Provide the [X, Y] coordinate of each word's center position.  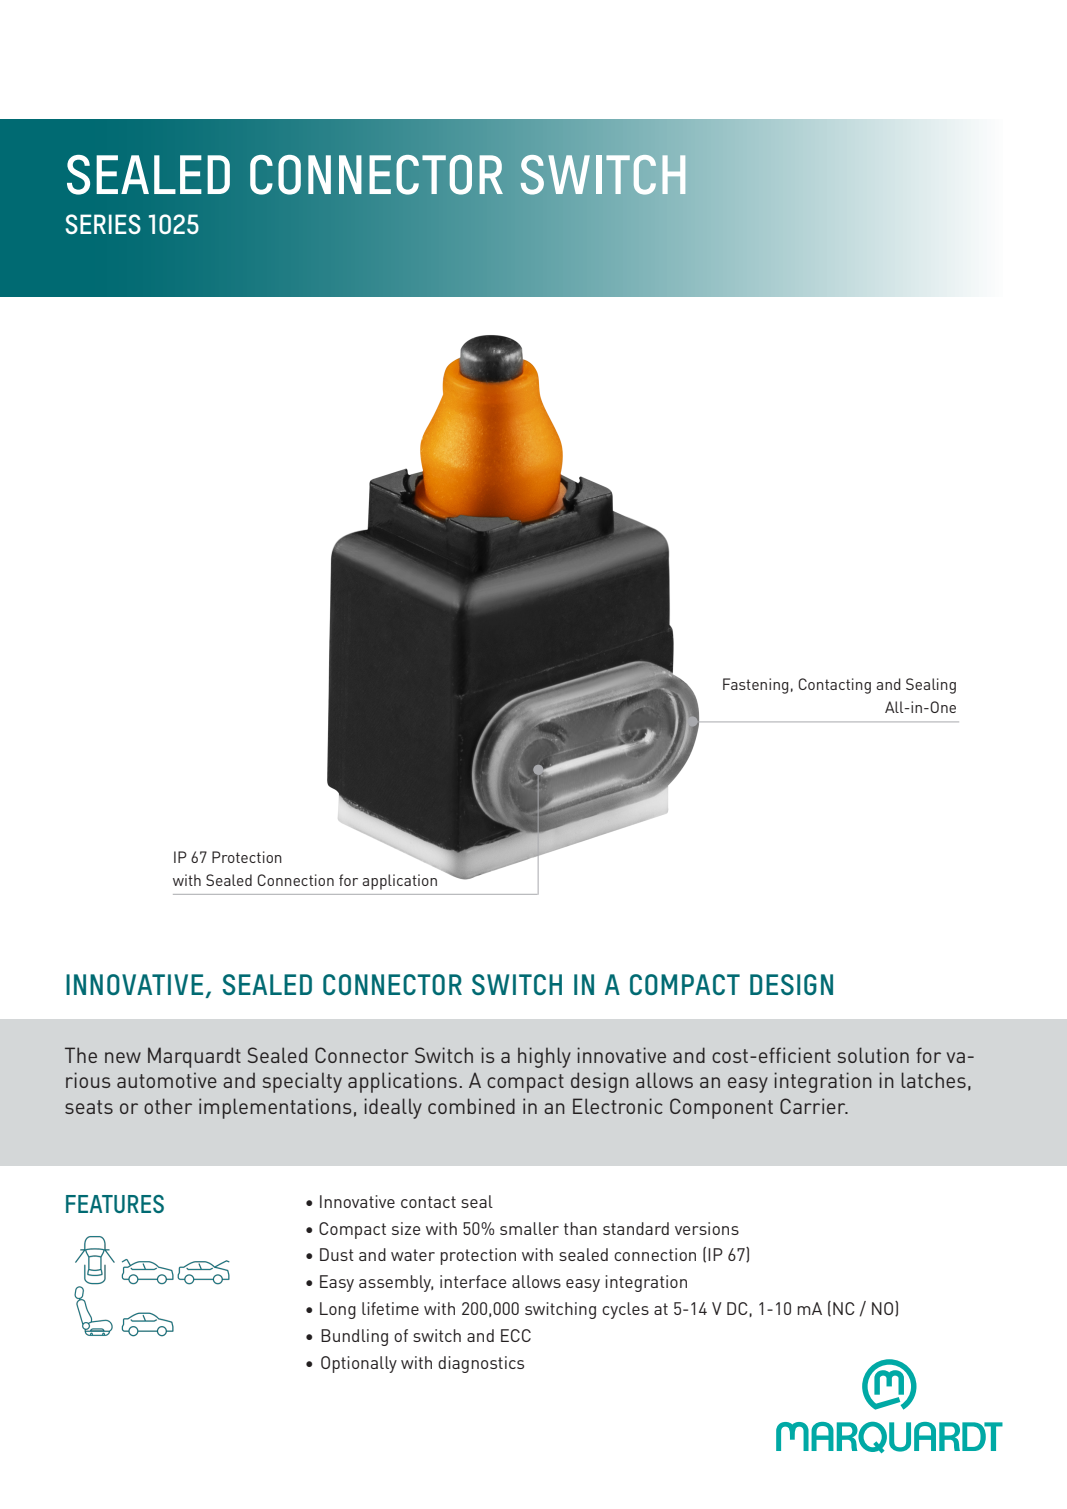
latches [933, 1080]
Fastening [755, 686]
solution [873, 1055]
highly [544, 1057]
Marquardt [194, 1057]
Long [338, 1310]
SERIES [103, 224]
